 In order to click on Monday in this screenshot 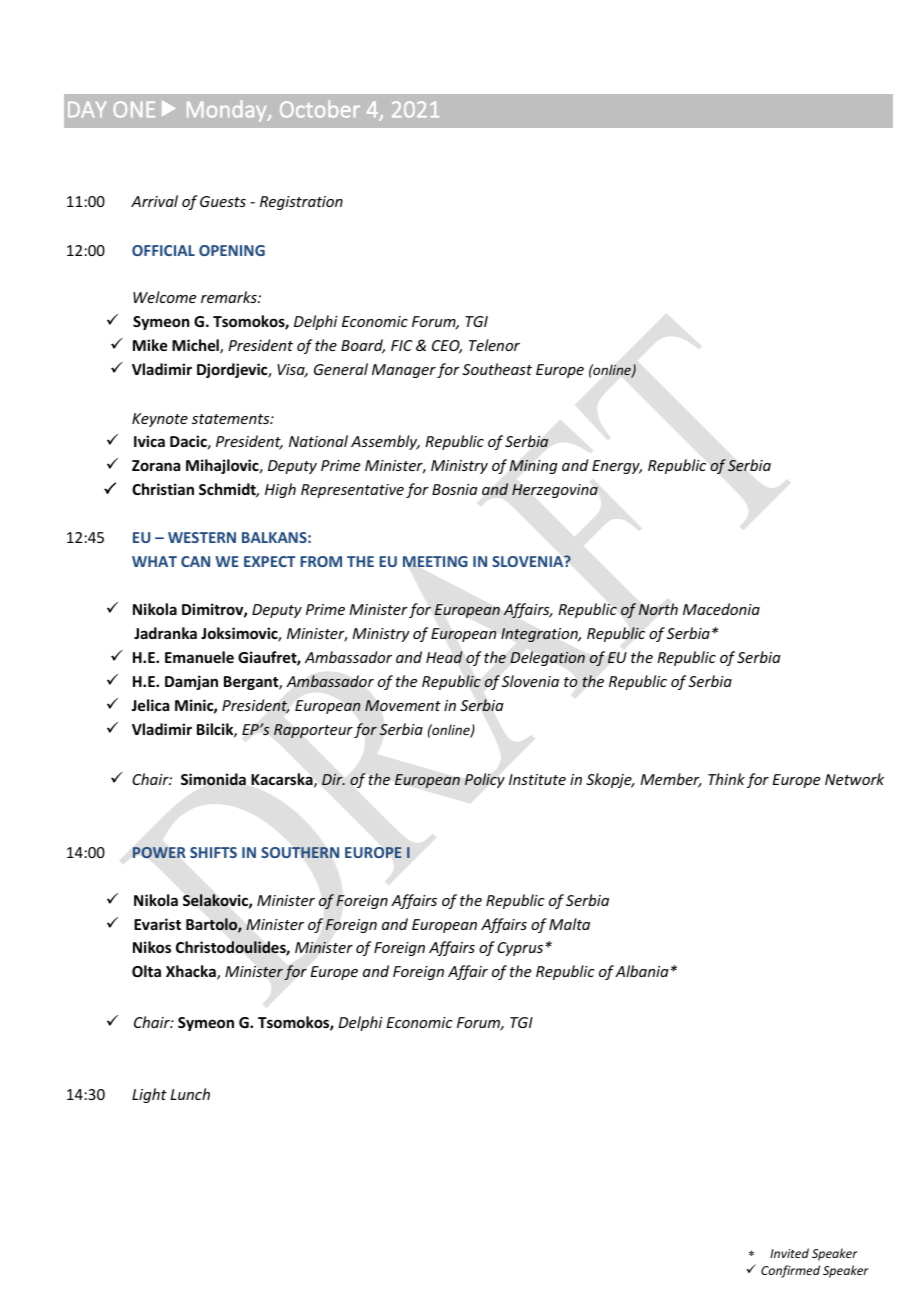, I will do `click(228, 111)`.
